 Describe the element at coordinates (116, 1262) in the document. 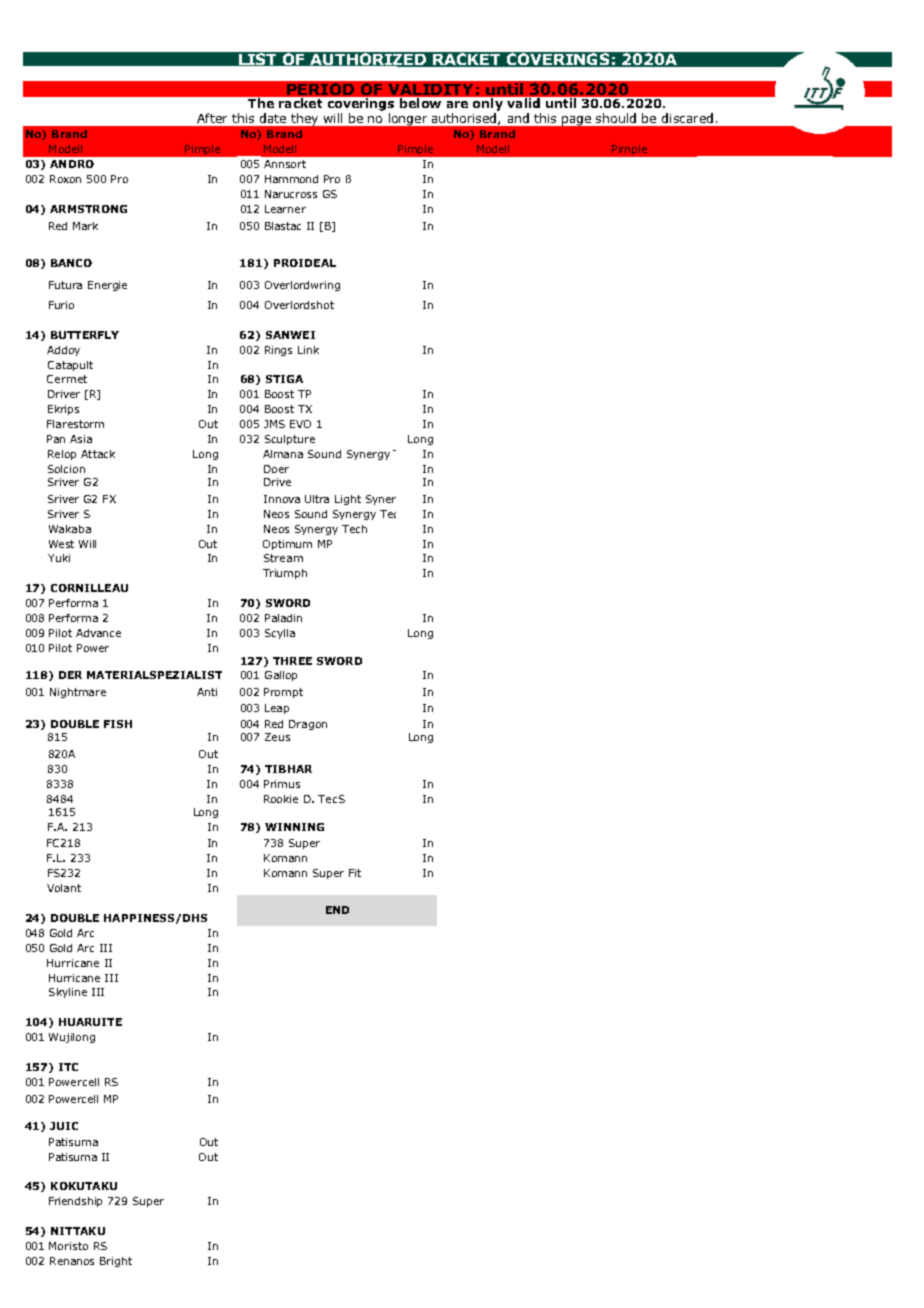

I see `Bright` at that location.
